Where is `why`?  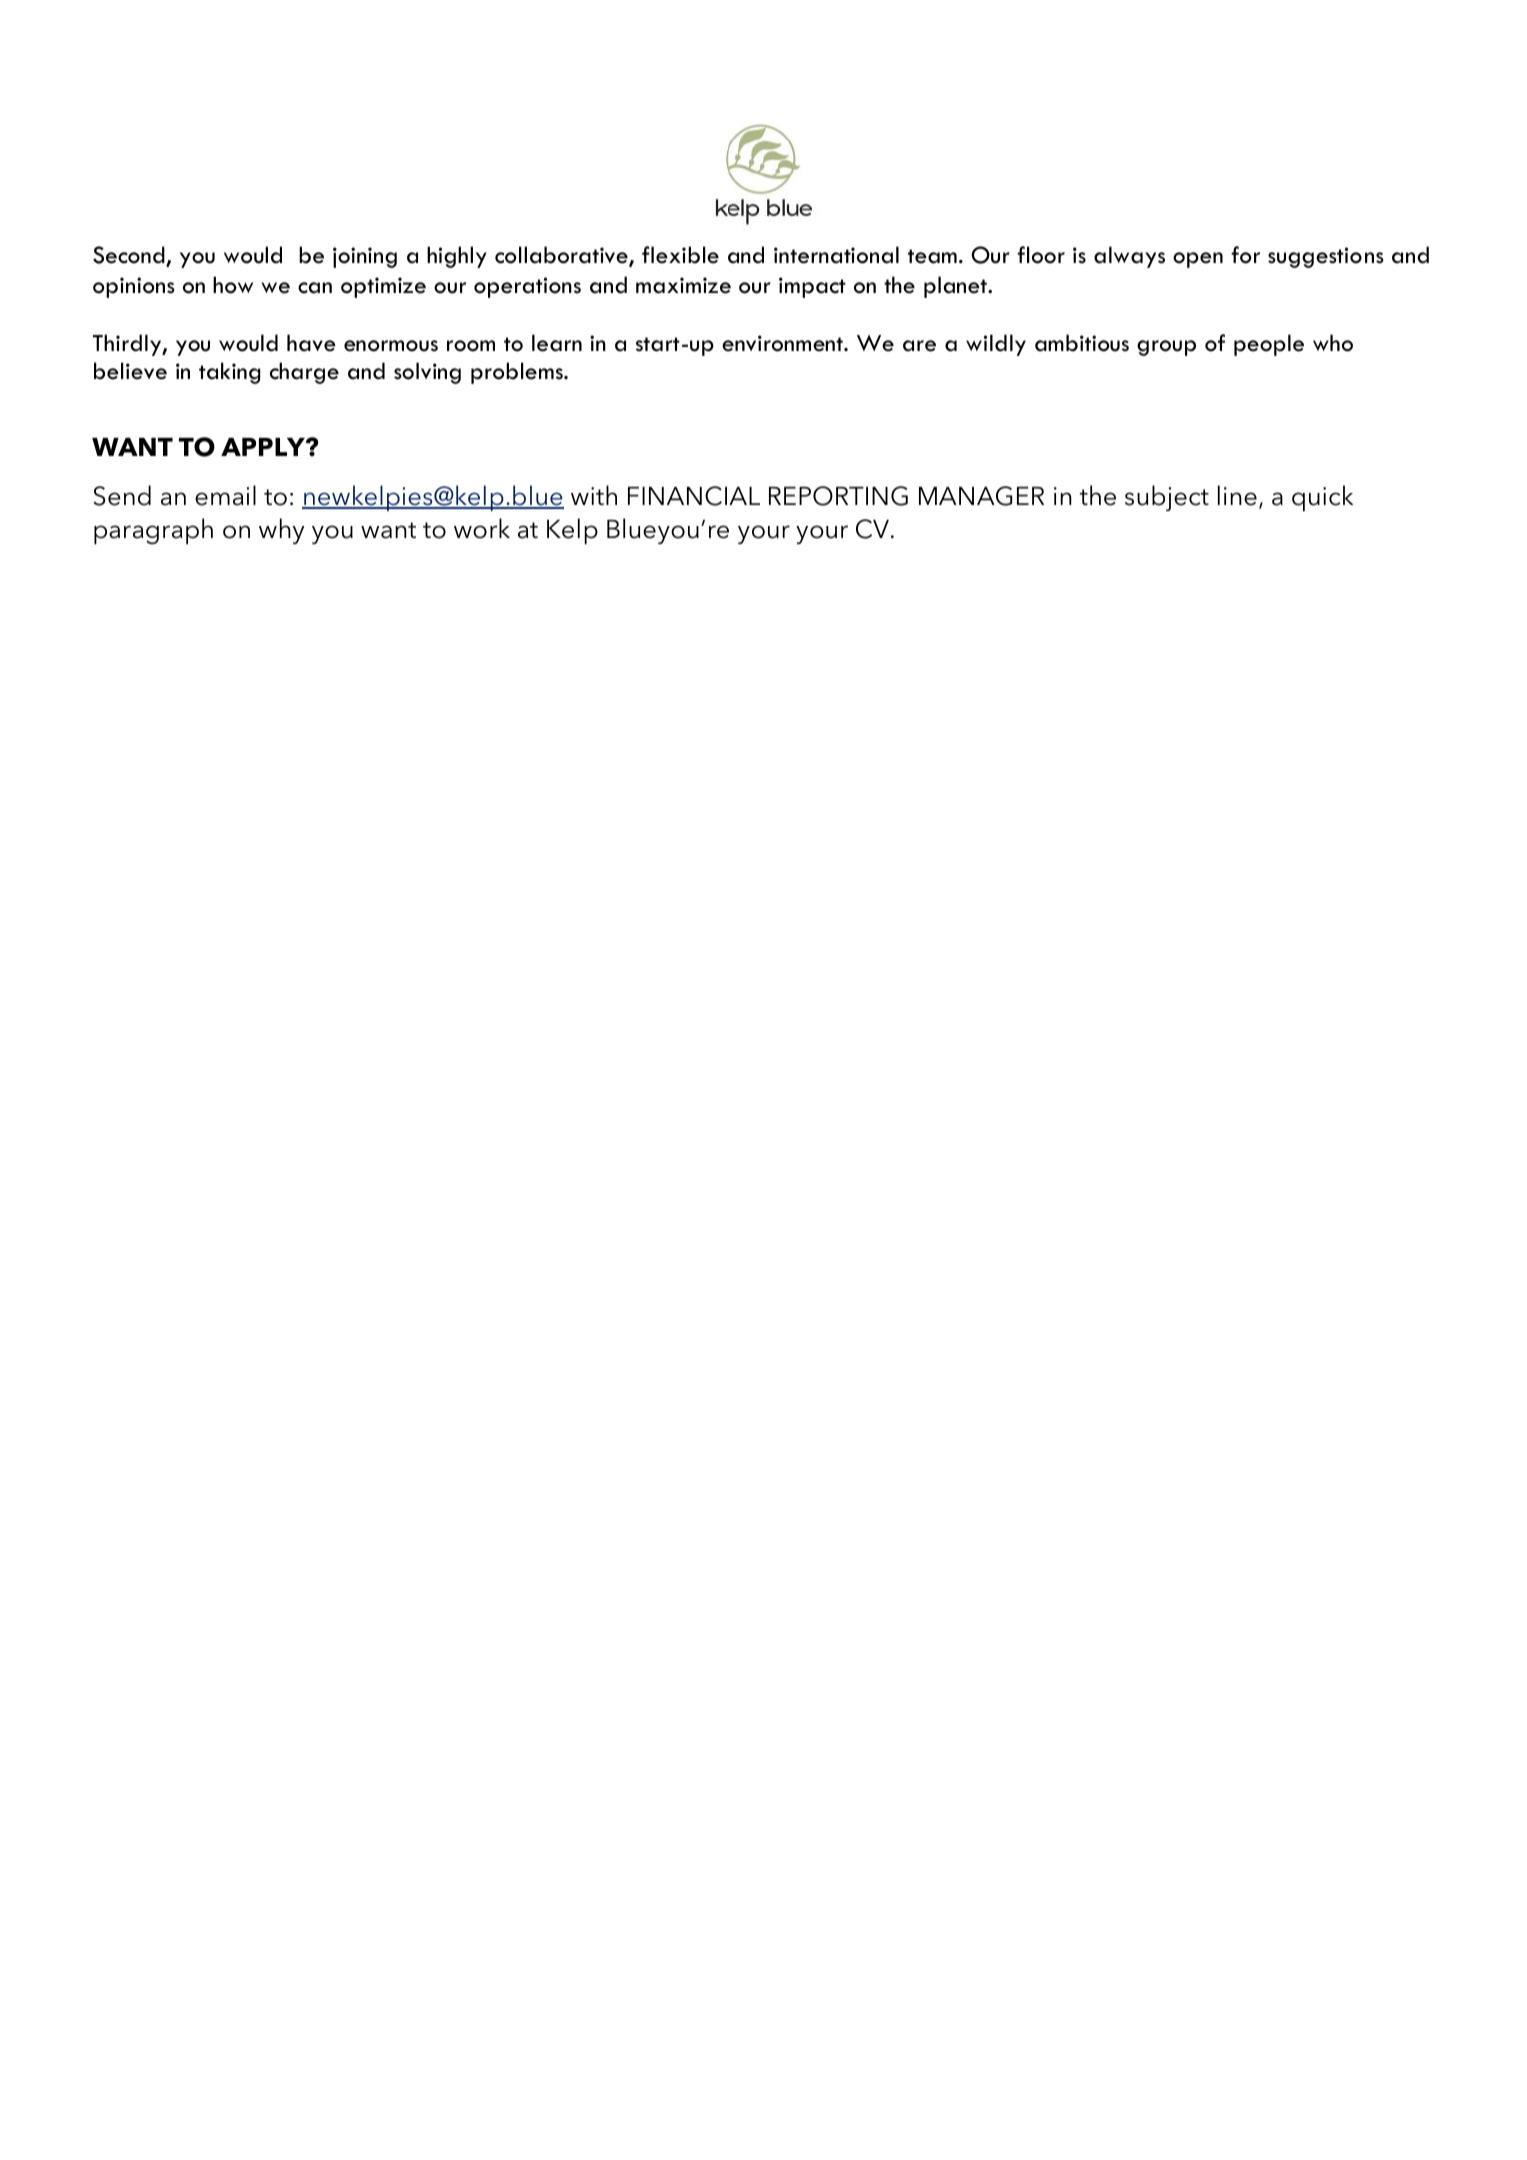 why is located at coordinates (281, 531).
